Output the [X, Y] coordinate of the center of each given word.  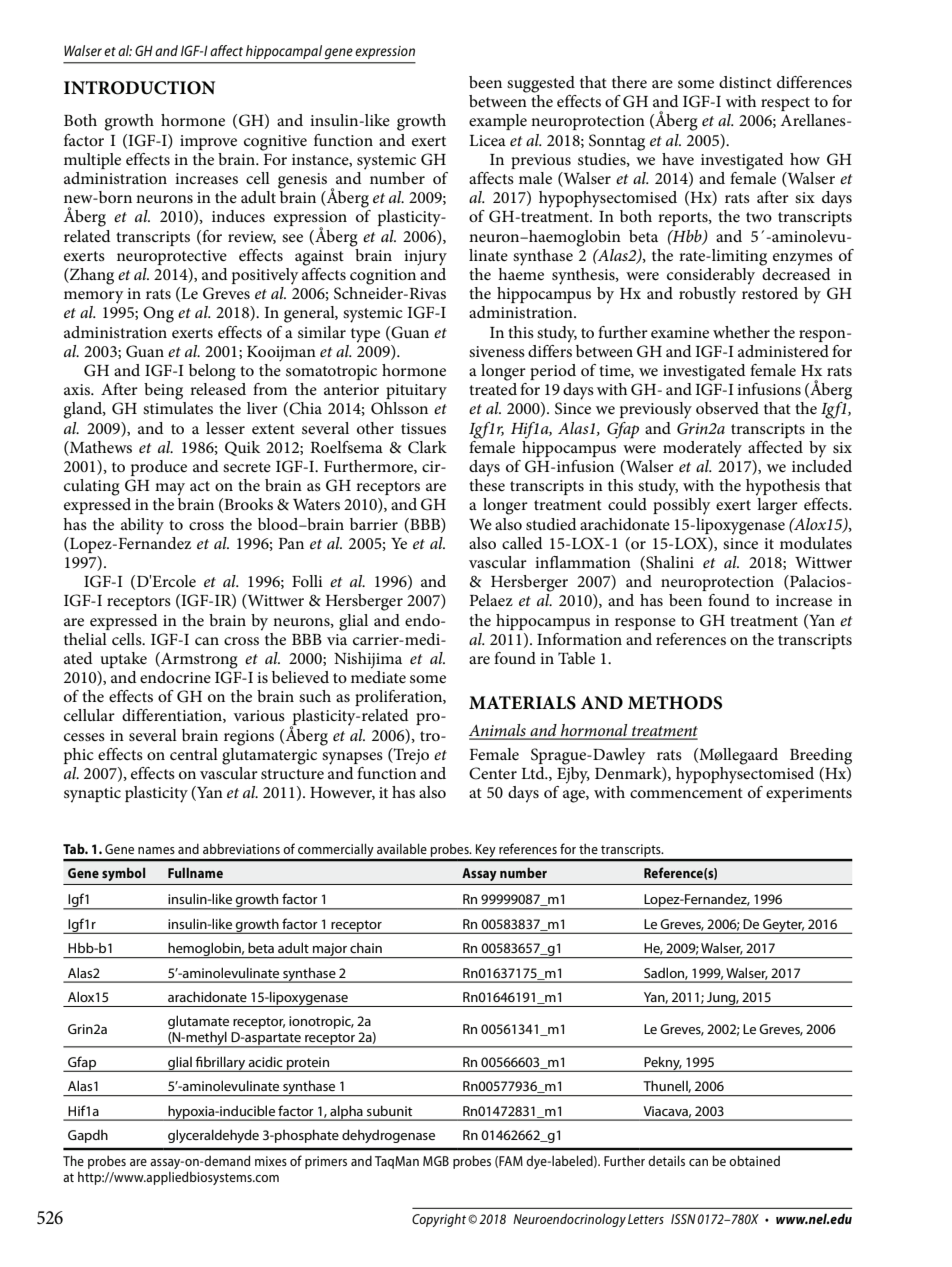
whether [741, 332]
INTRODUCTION [139, 88]
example [498, 122]
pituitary [416, 392]
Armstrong [198, 660]
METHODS [675, 703]
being [163, 391]
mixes [271, 1161]
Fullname [195, 872]
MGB [436, 1161]
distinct [745, 82]
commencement [686, 793]
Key [486, 852]
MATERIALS [522, 703]
